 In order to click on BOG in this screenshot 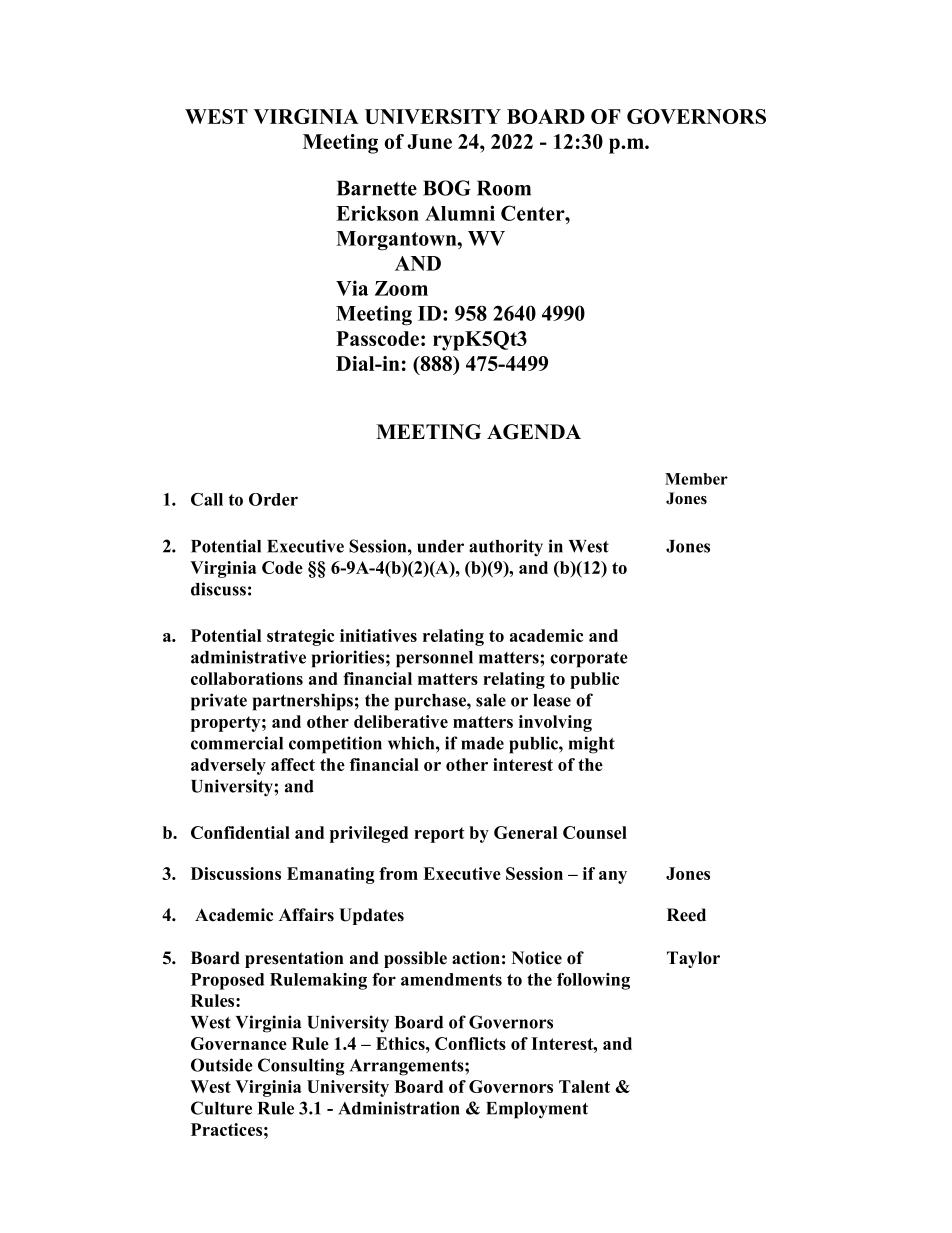, I will do `click(447, 188)`.
